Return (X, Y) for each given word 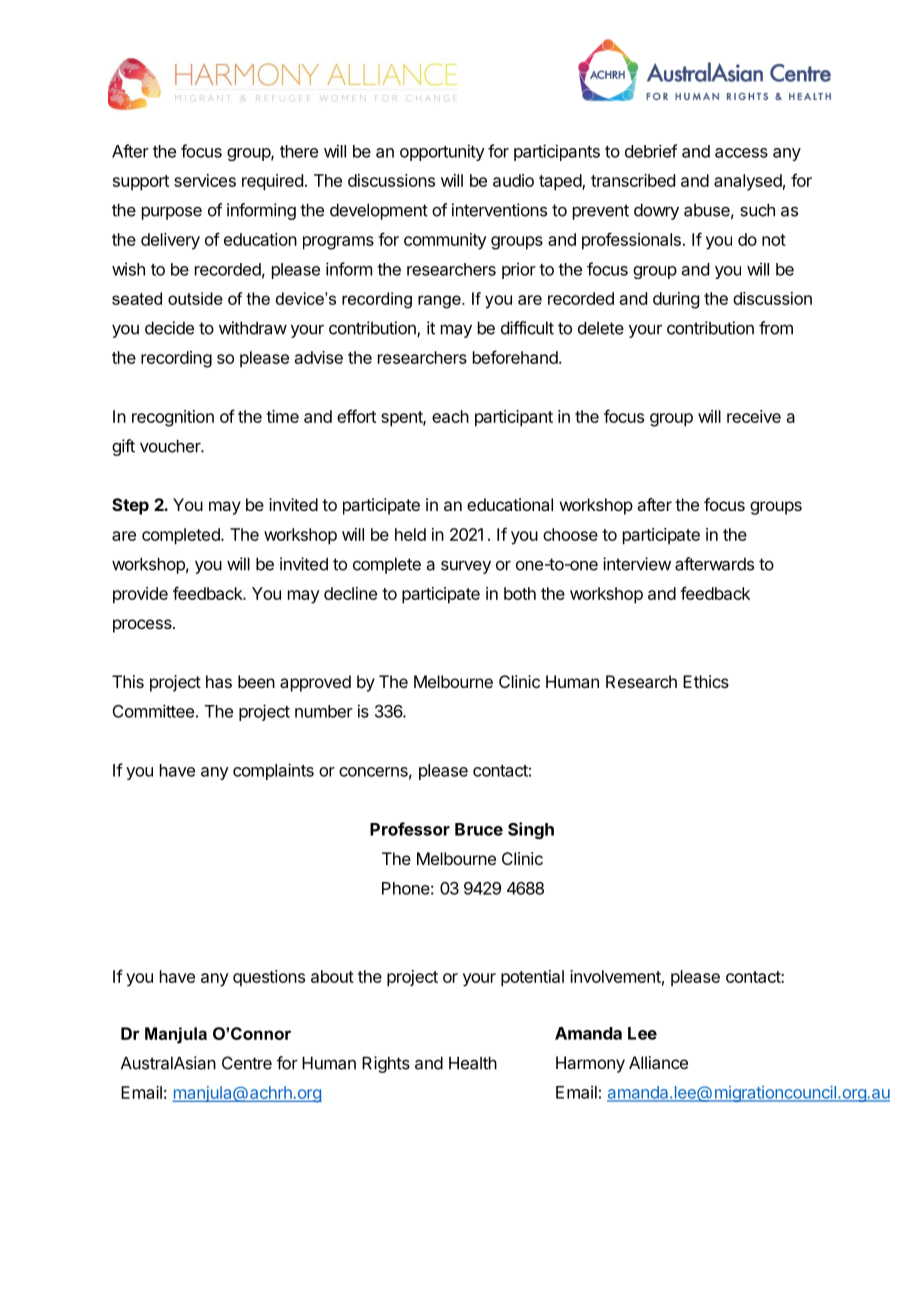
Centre (247, 1063)
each (450, 416)
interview (637, 564)
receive (754, 416)
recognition (173, 418)
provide (140, 595)
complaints (273, 771)
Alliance (658, 1062)
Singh (531, 830)
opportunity (442, 152)
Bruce (479, 829)
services (205, 180)
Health (473, 1063)
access (741, 153)
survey (466, 567)
